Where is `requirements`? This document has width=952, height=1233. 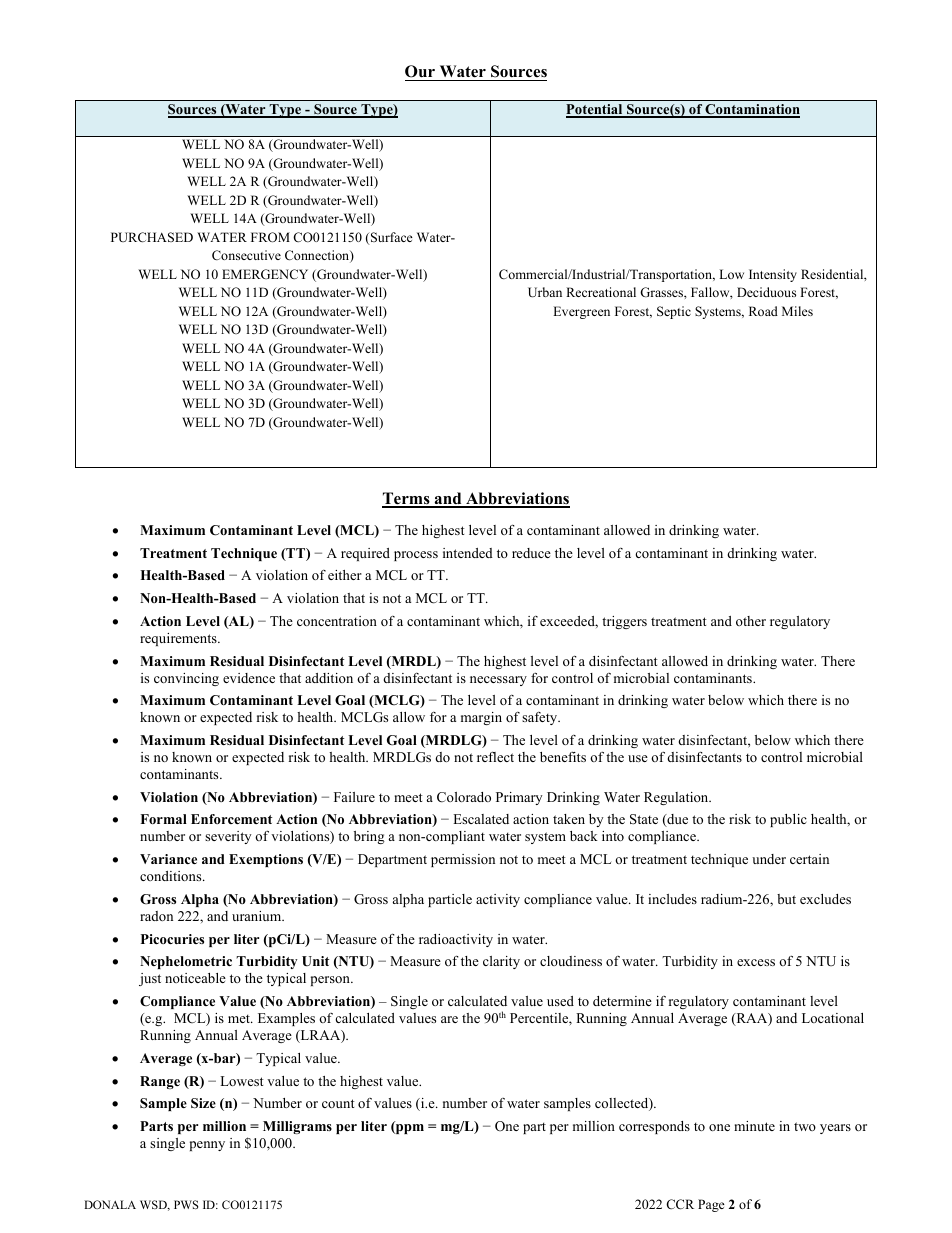
requirements is located at coordinates (179, 639).
